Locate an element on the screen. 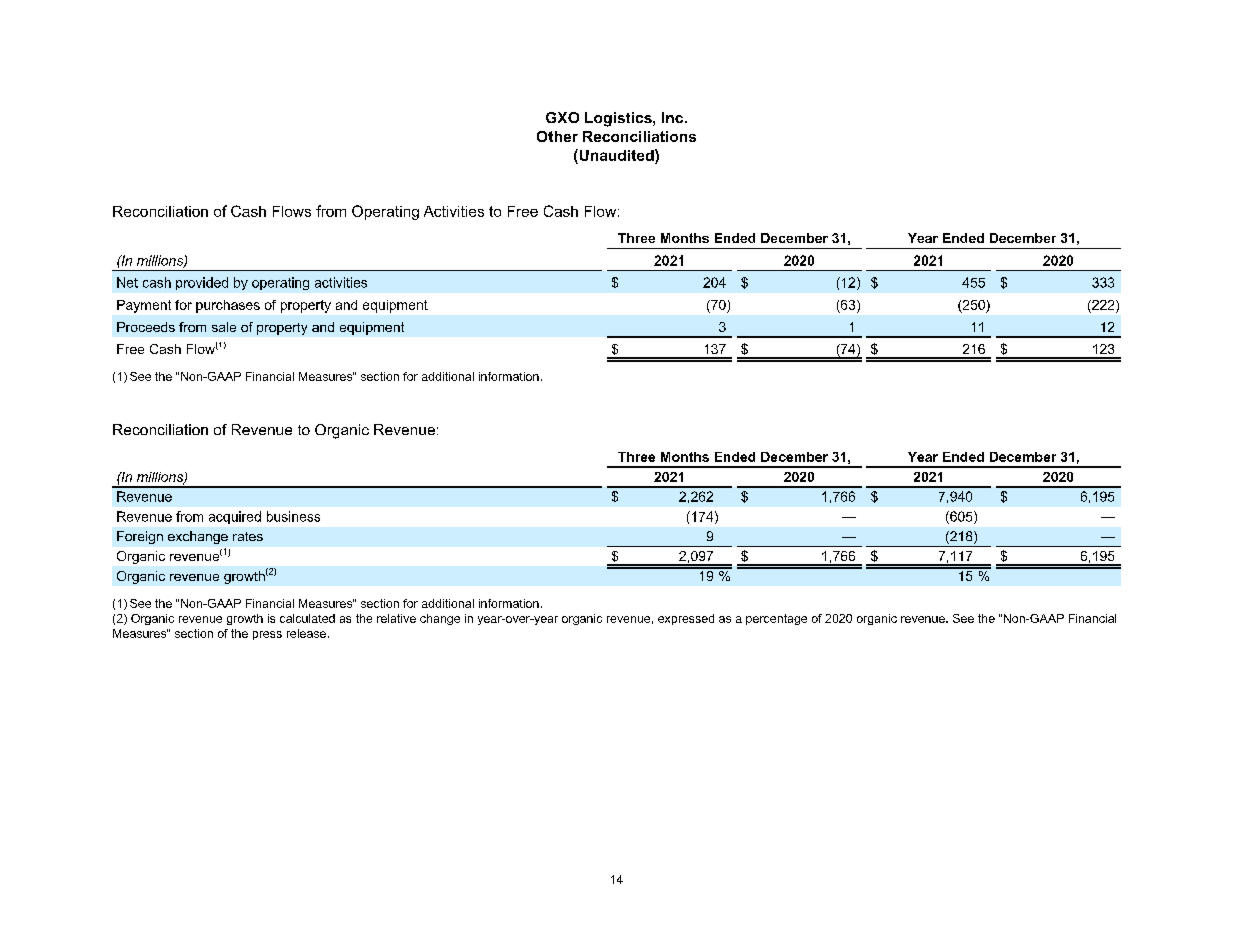 Image resolution: width=1233 pixels, height=952 pixels. calculated is located at coordinates (307, 618).
